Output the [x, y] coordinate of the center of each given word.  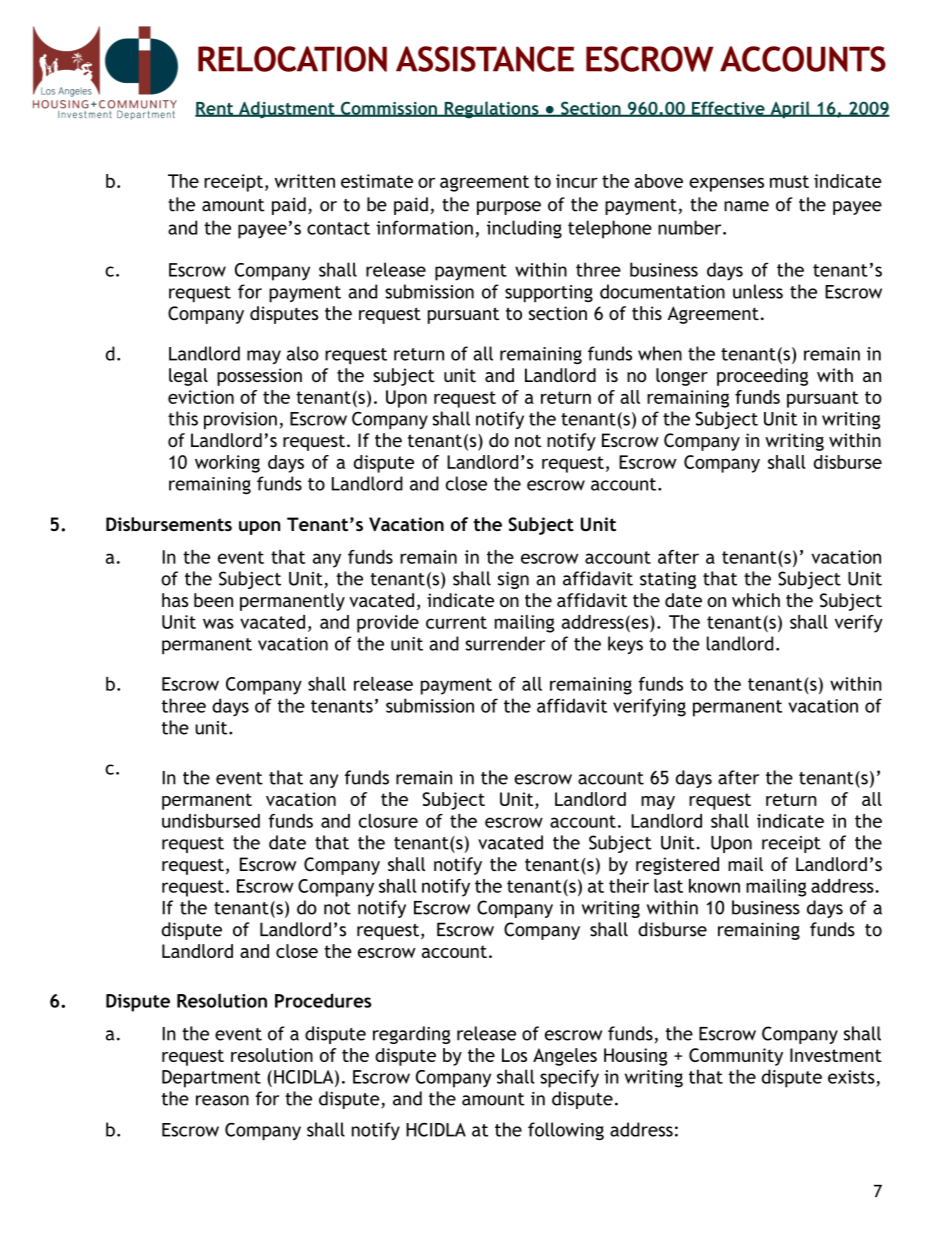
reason [222, 1100]
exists [851, 1077]
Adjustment [286, 109]
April [790, 110]
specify [569, 1078]
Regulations [491, 110]
